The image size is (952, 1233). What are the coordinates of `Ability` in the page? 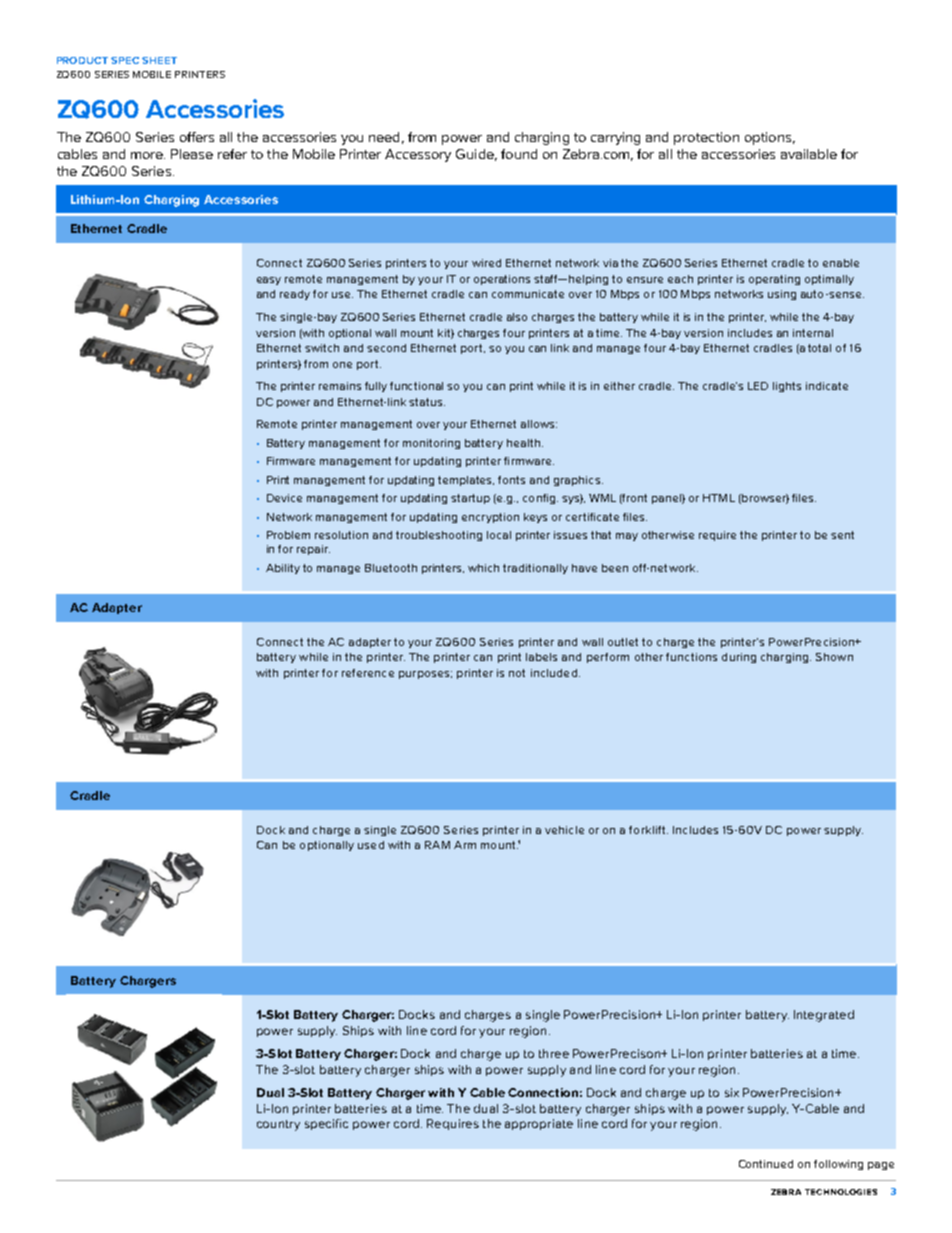 It's located at (283, 569).
